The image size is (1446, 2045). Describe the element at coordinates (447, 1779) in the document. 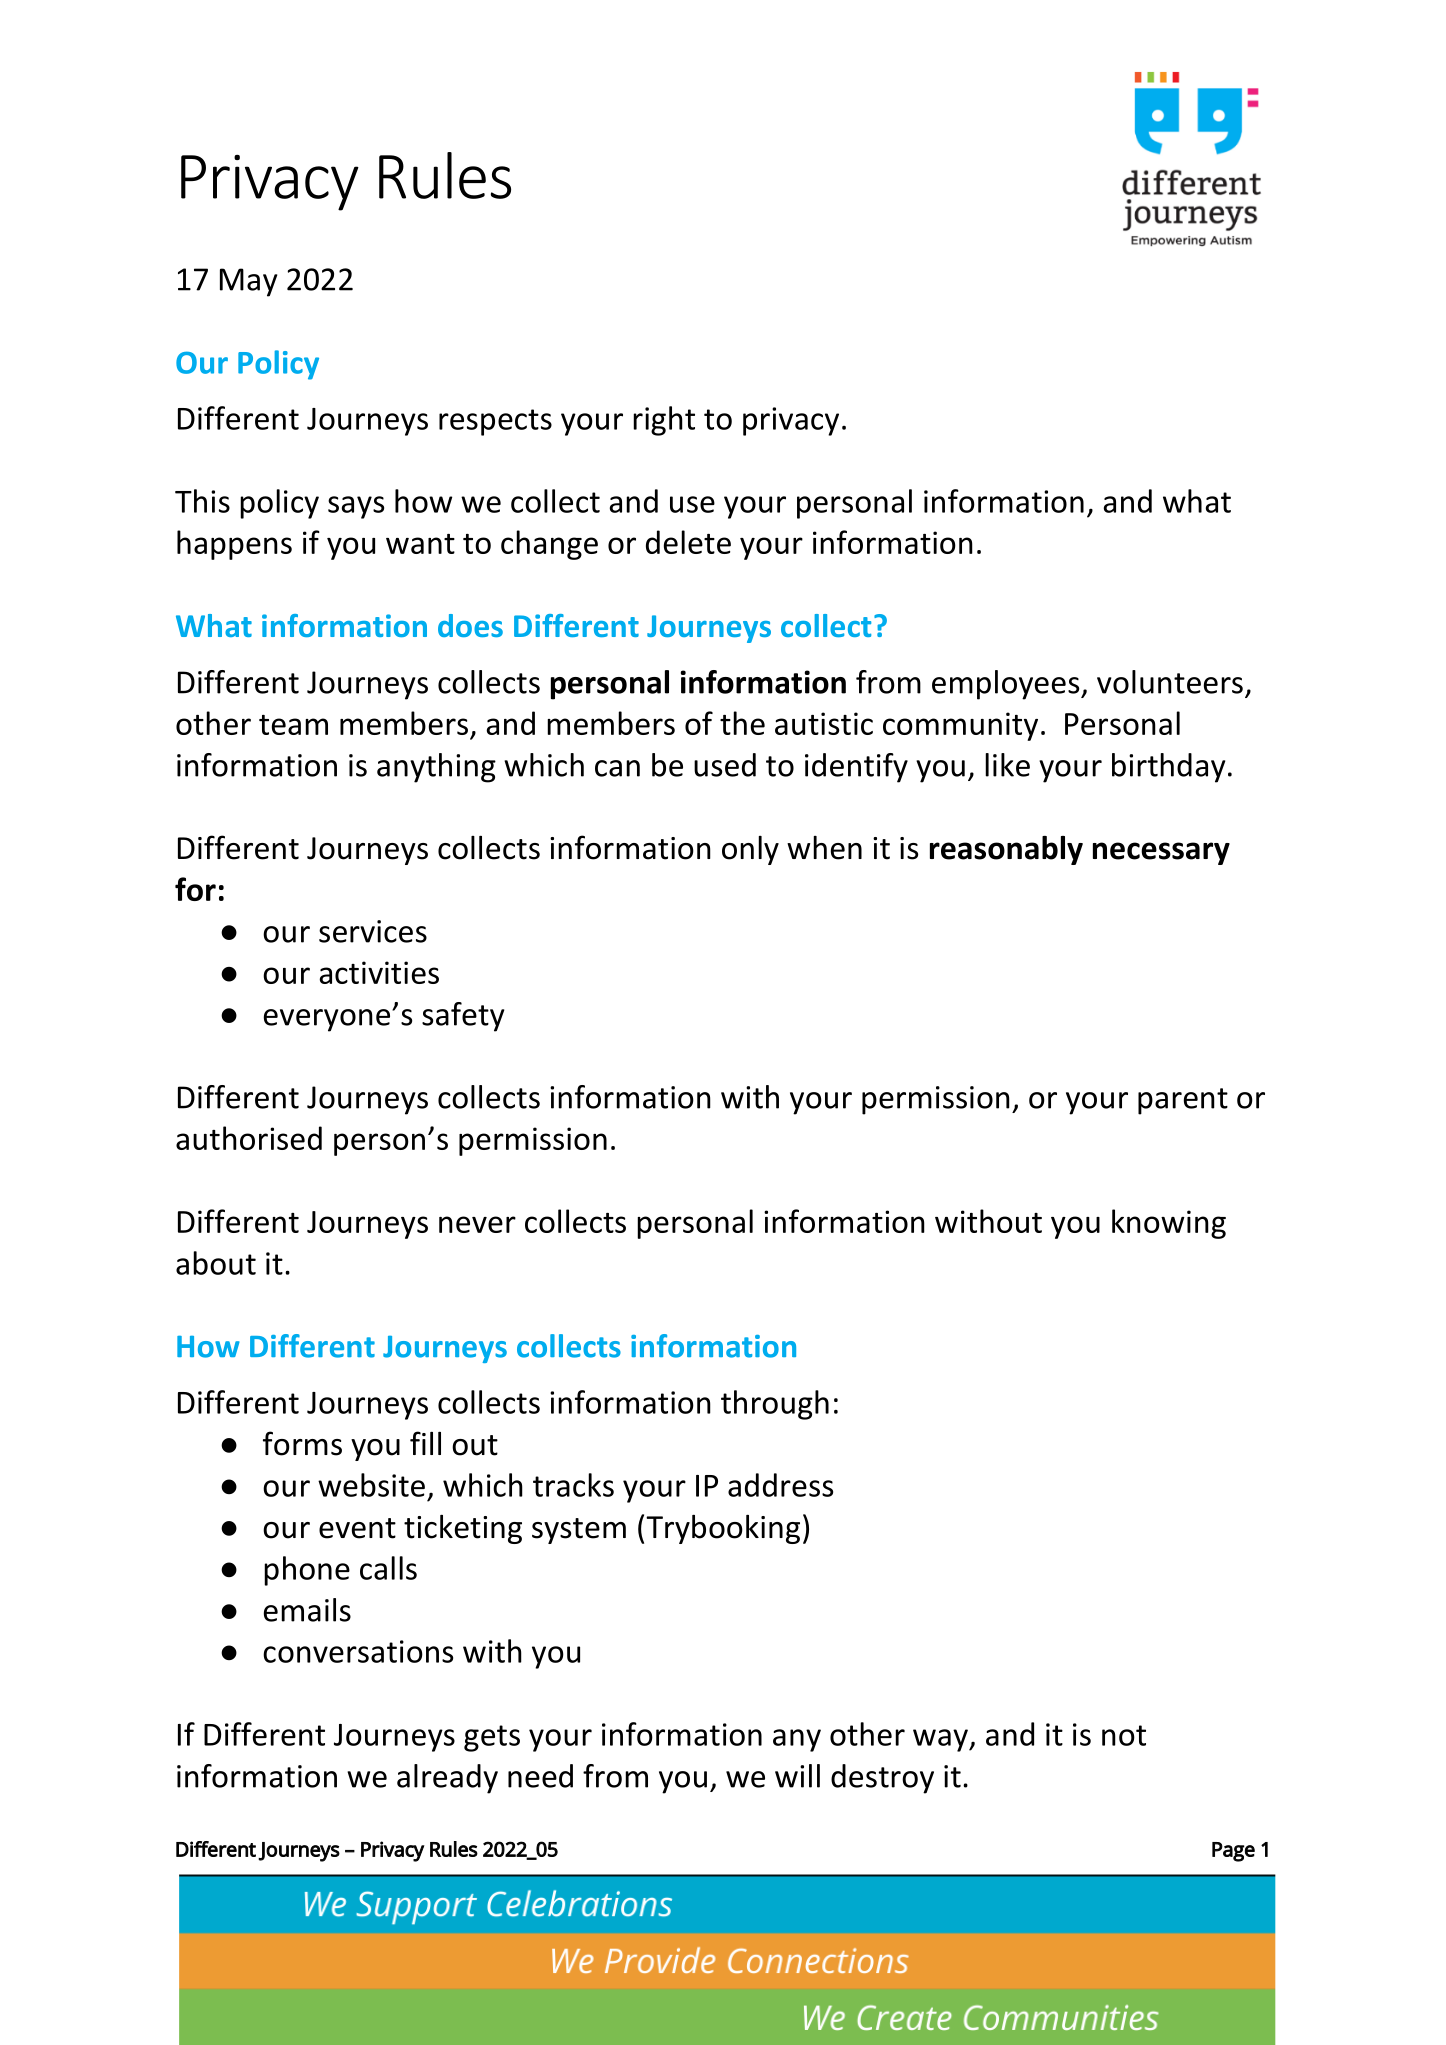

I see `already` at that location.
